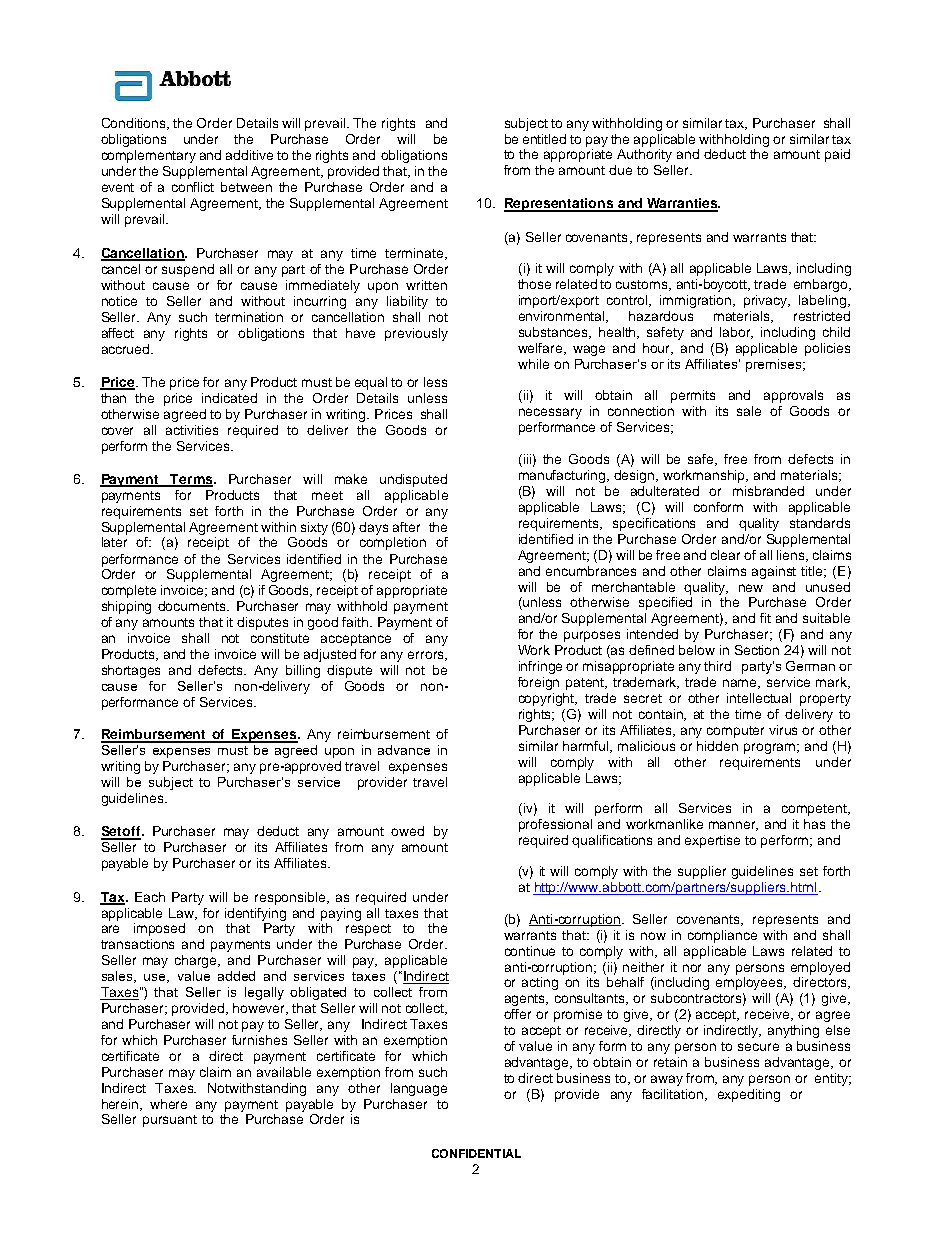 The width and height of the image is (952, 1233). I want to click on adulterated, so click(665, 491).
